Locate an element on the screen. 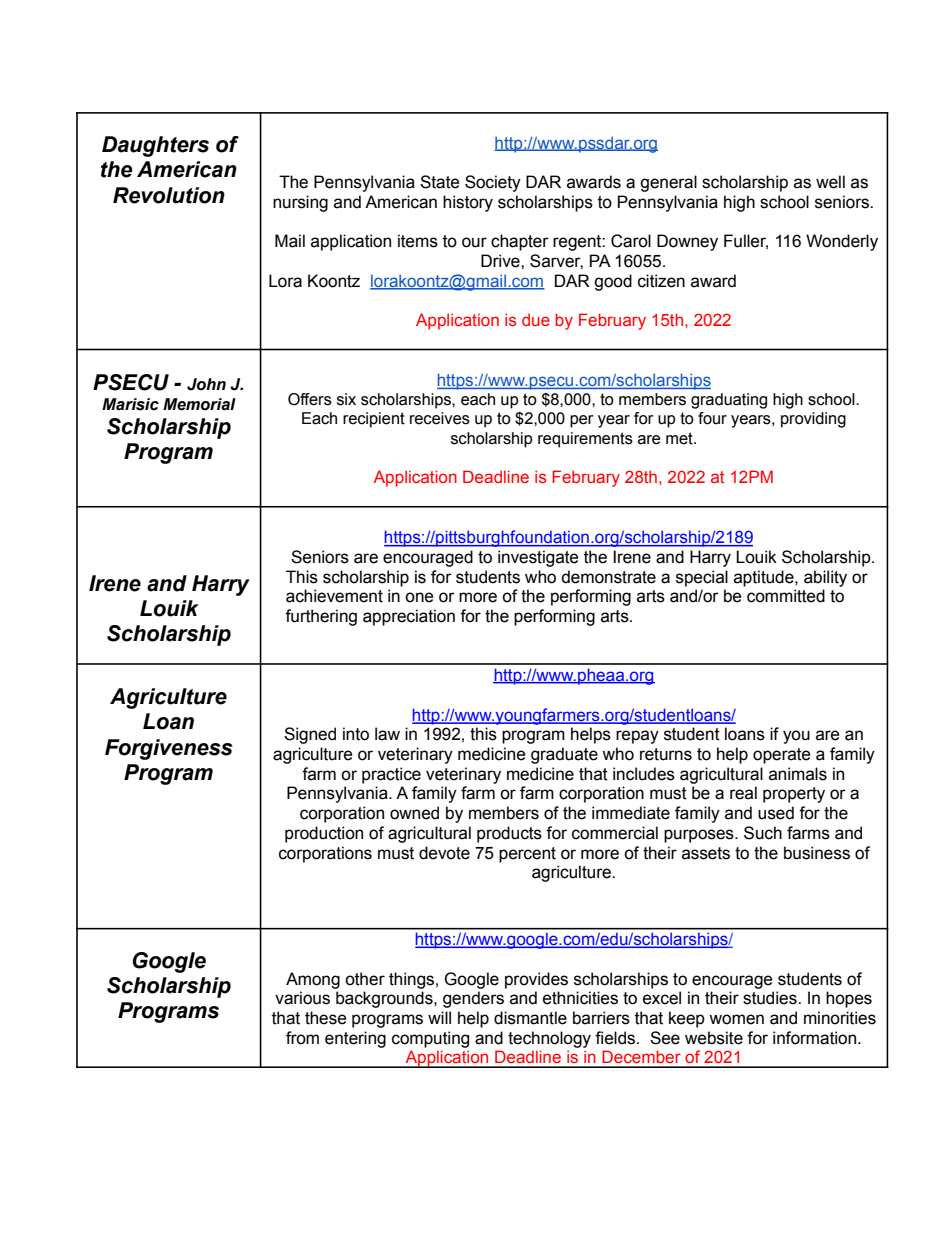  Society is located at coordinates (493, 183).
